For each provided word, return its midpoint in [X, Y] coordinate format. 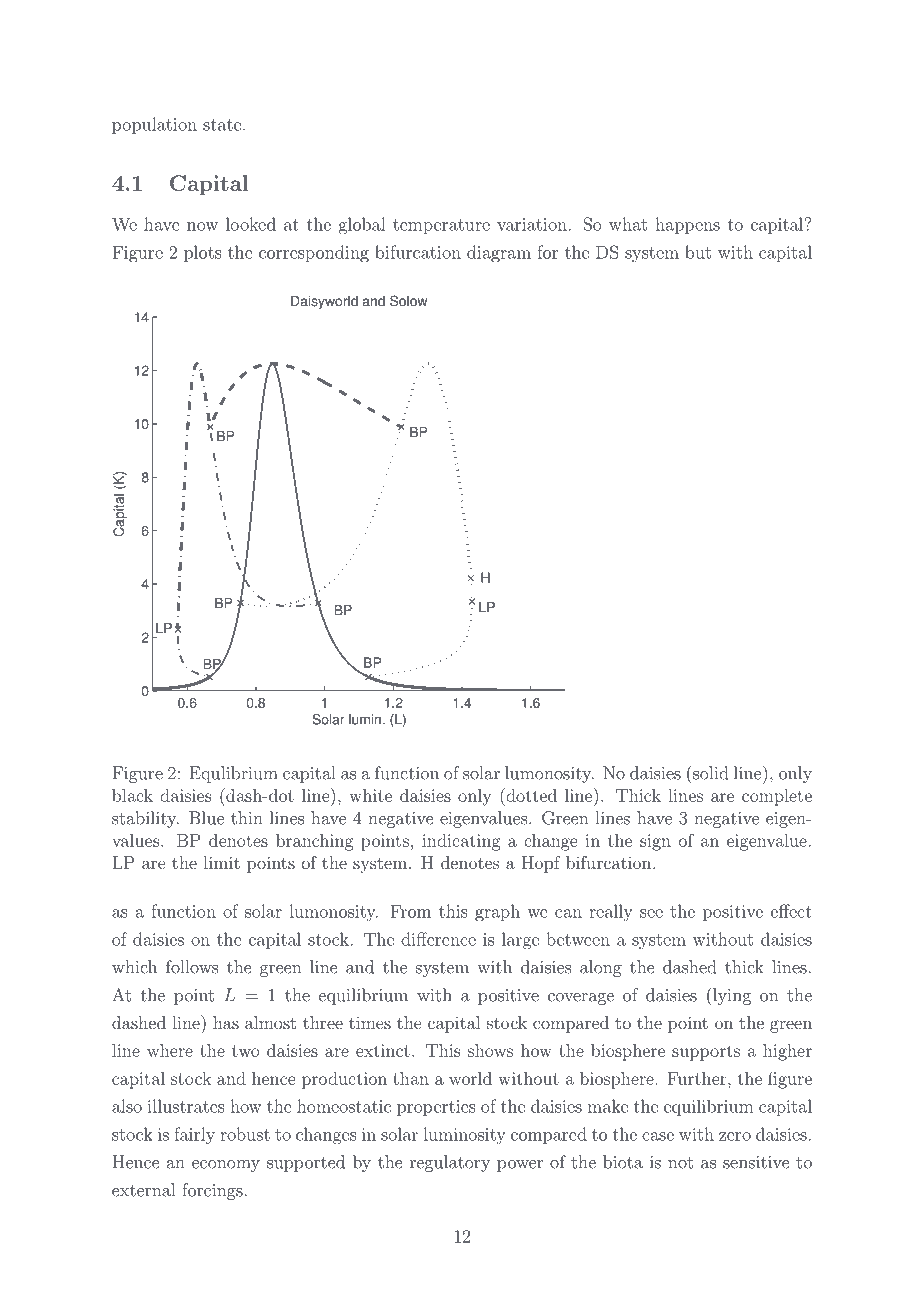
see [651, 913]
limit [221, 862]
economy [226, 1166]
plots [203, 253]
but [698, 252]
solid [709, 772]
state [222, 125]
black [132, 795]
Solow [408, 301]
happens [687, 225]
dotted [530, 795]
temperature [441, 226]
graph [497, 913]
